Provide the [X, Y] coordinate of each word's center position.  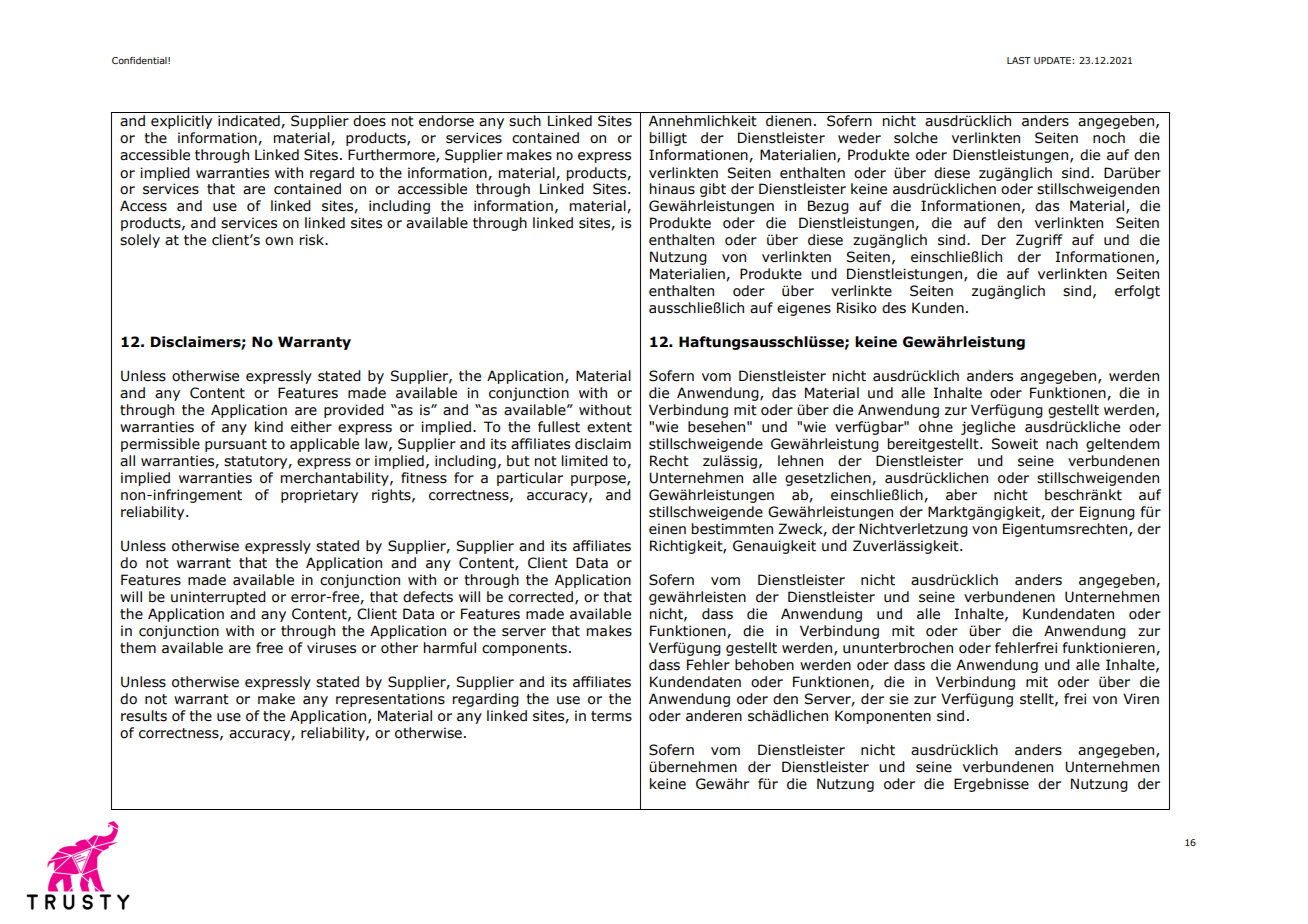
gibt [713, 190]
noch [1109, 138]
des [894, 308]
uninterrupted [218, 598]
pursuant [236, 445]
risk [313, 240]
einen [667, 529]
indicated [250, 121]
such [525, 121]
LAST [1019, 60]
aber [961, 495]
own [279, 241]
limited [585, 461]
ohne [936, 427]
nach [1062, 444]
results [144, 716]
